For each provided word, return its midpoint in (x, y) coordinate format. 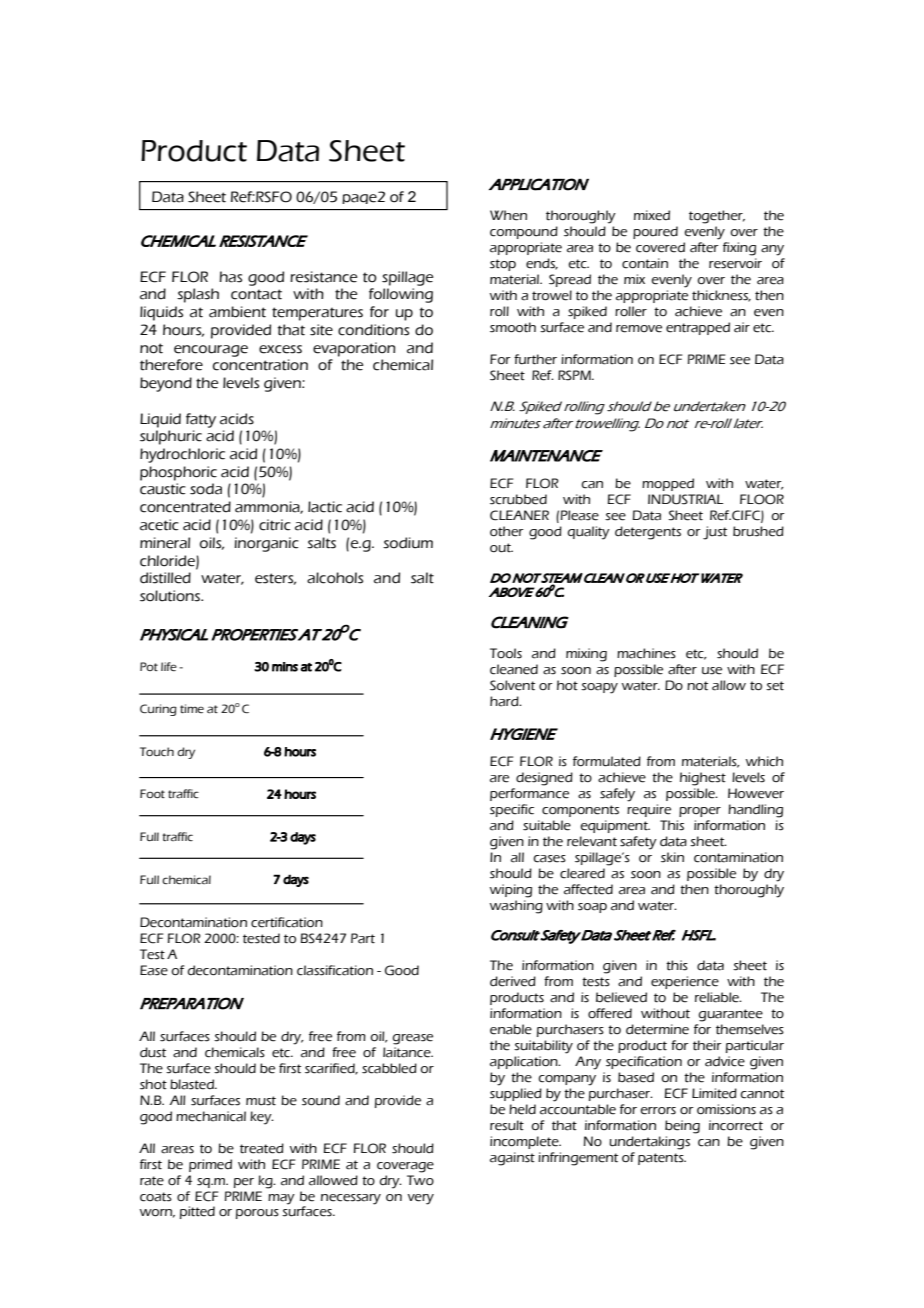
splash (198, 295)
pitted (197, 1212)
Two (420, 1180)
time (192, 709)
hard (505, 701)
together (717, 217)
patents (662, 1159)
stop (503, 265)
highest (703, 779)
